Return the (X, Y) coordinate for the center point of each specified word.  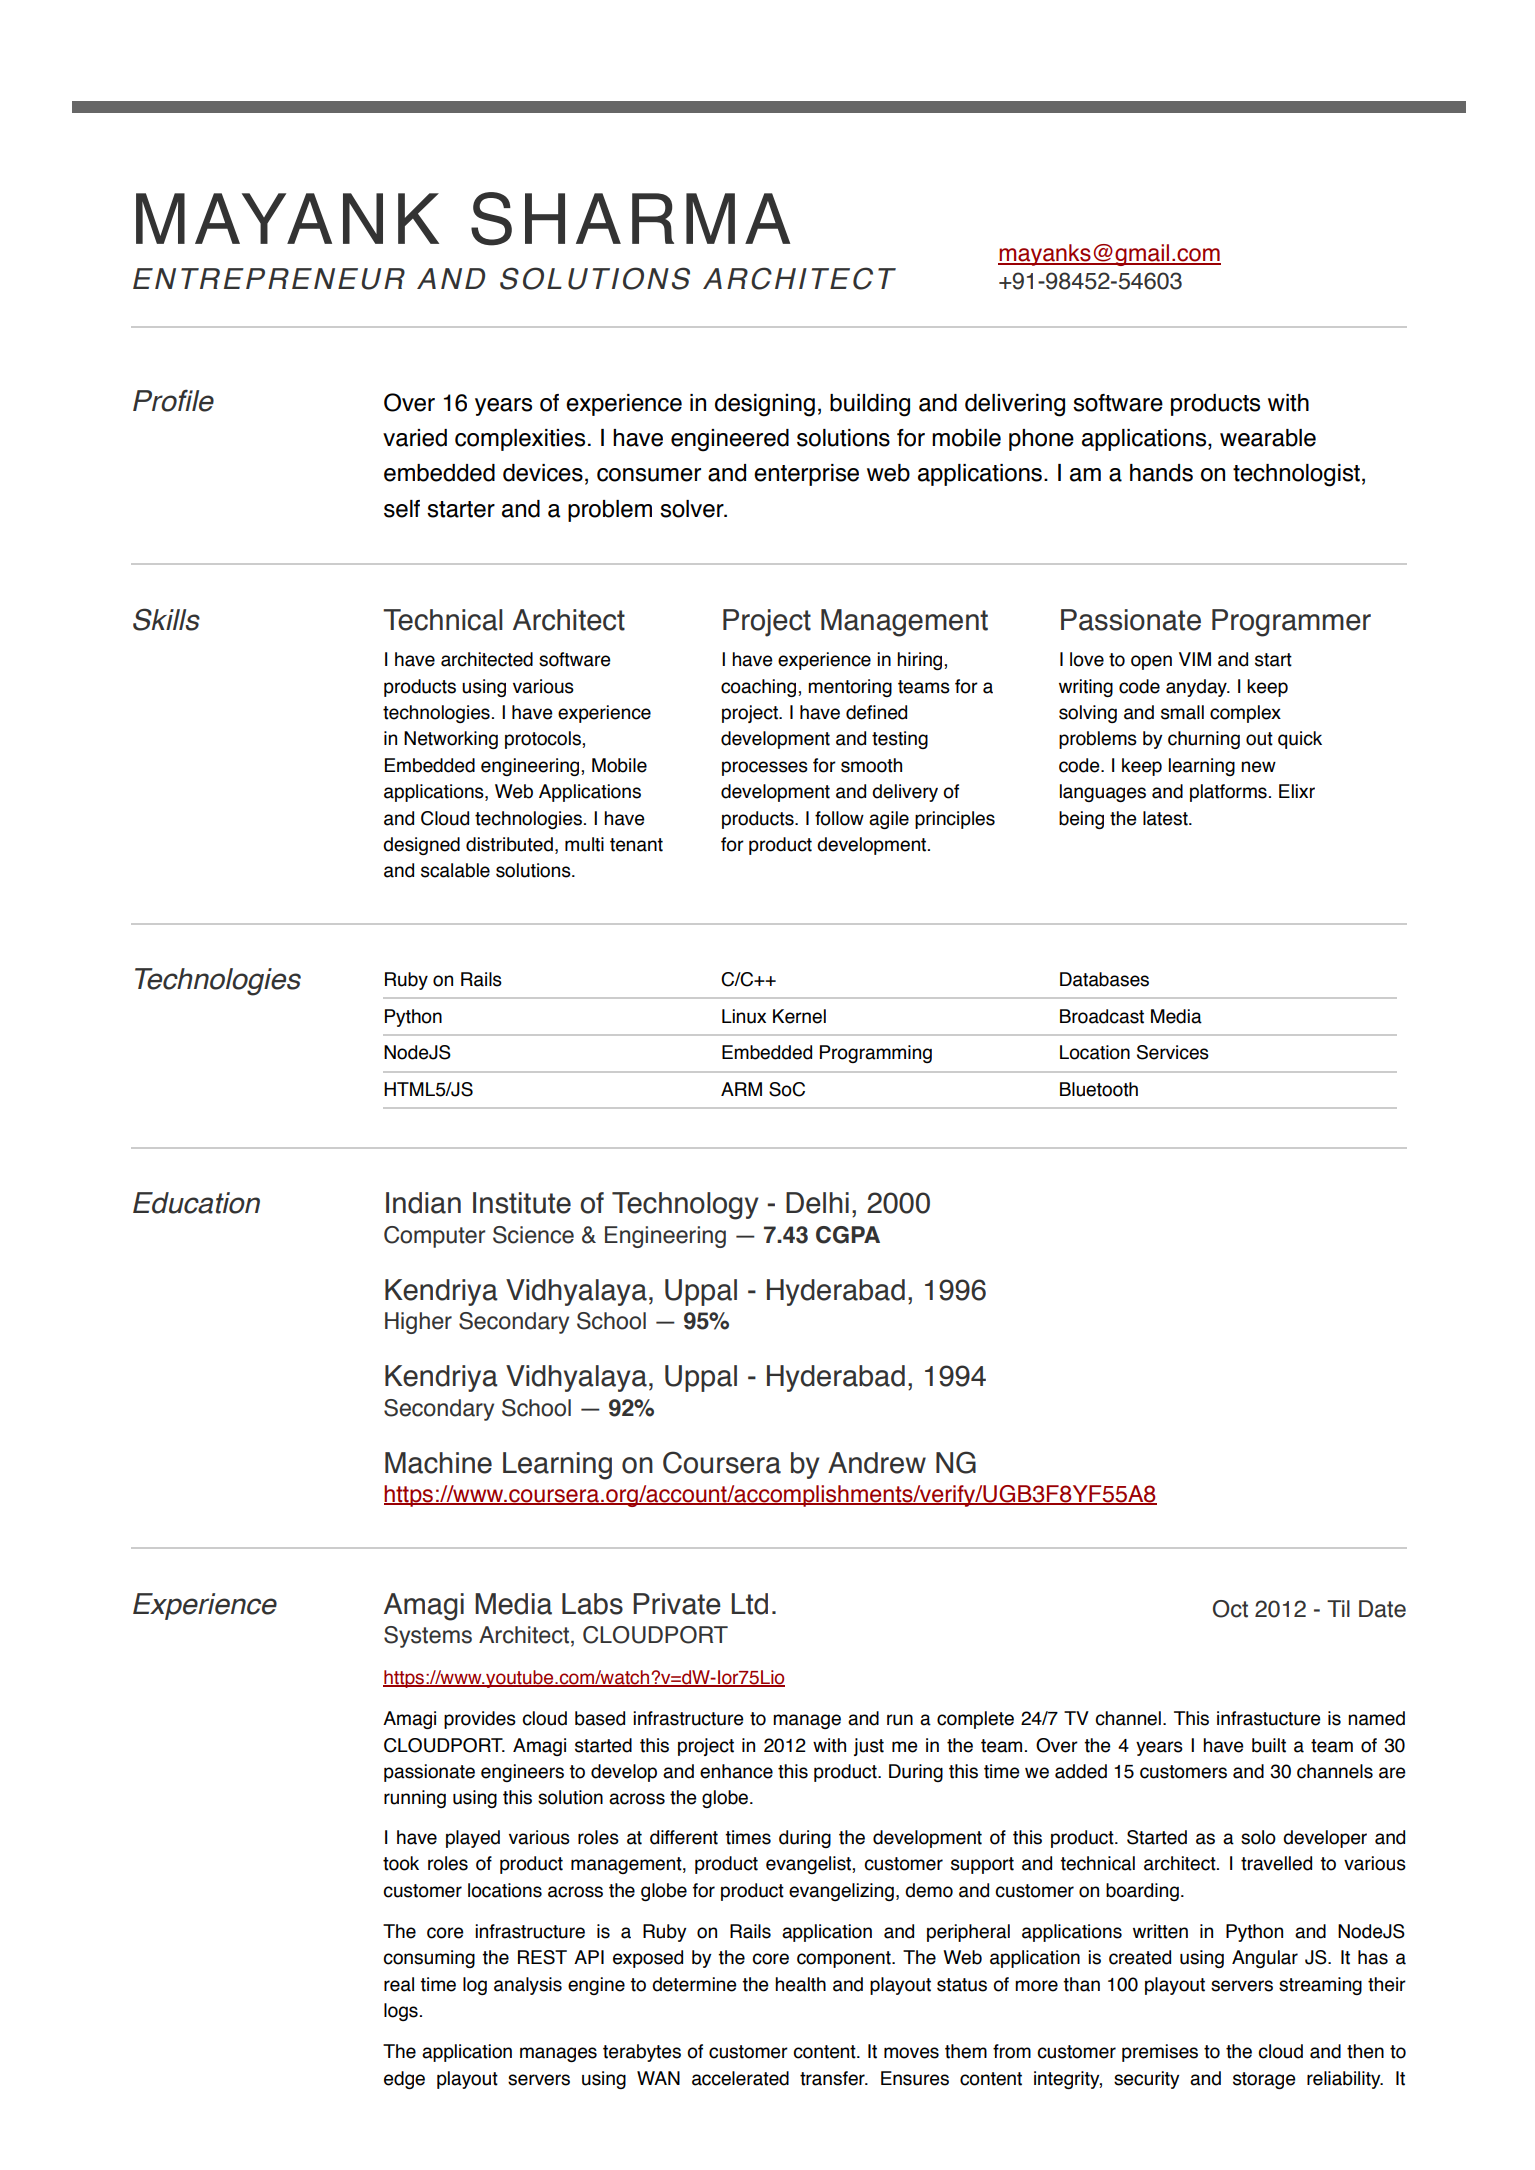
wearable (1268, 438)
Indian (423, 1203)
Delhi (817, 1203)
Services (1173, 1052)
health (800, 1984)
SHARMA (630, 219)
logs (401, 2012)
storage (1264, 2080)
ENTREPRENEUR (269, 279)
